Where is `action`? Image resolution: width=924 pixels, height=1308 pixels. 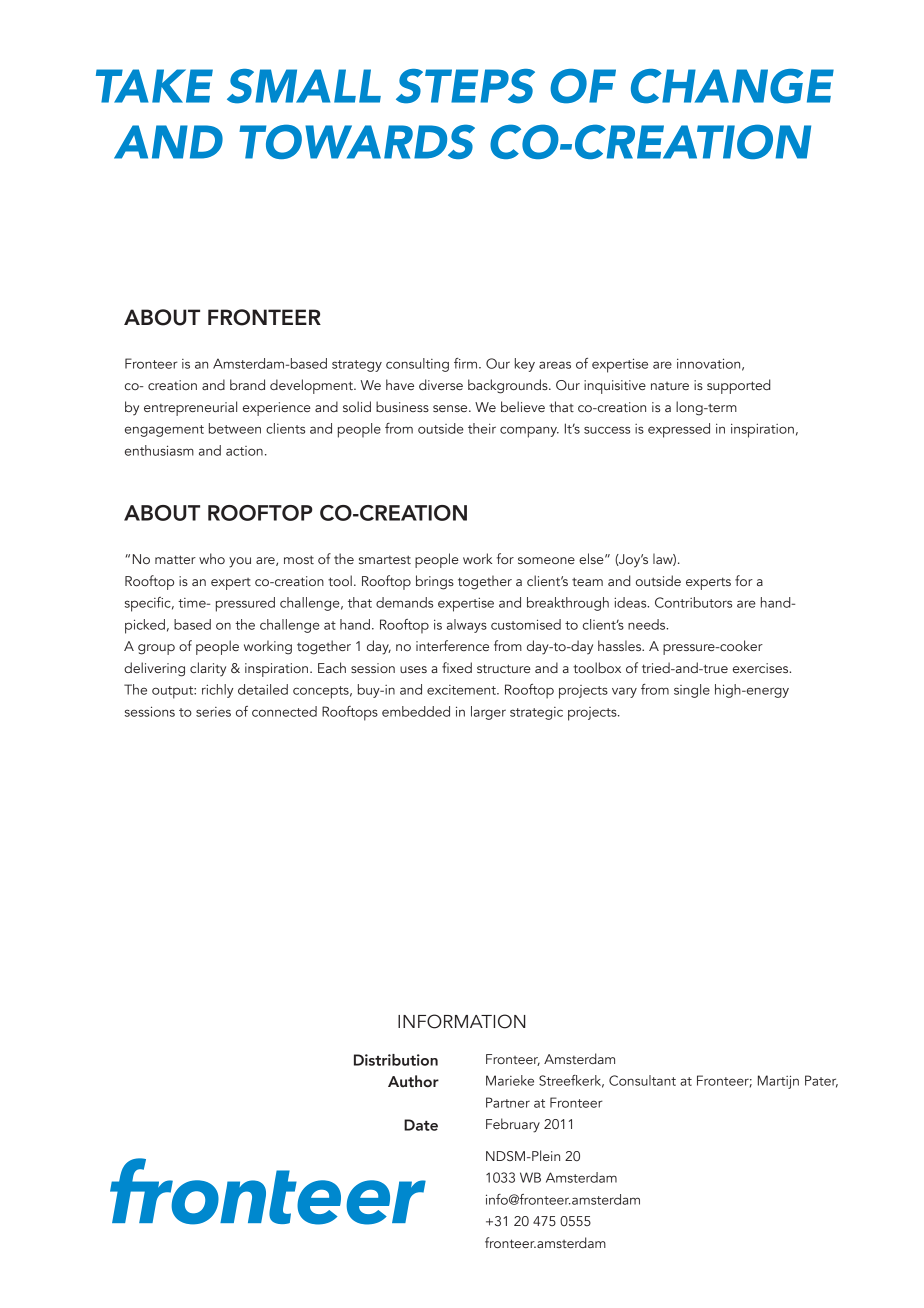
action is located at coordinates (244, 451).
